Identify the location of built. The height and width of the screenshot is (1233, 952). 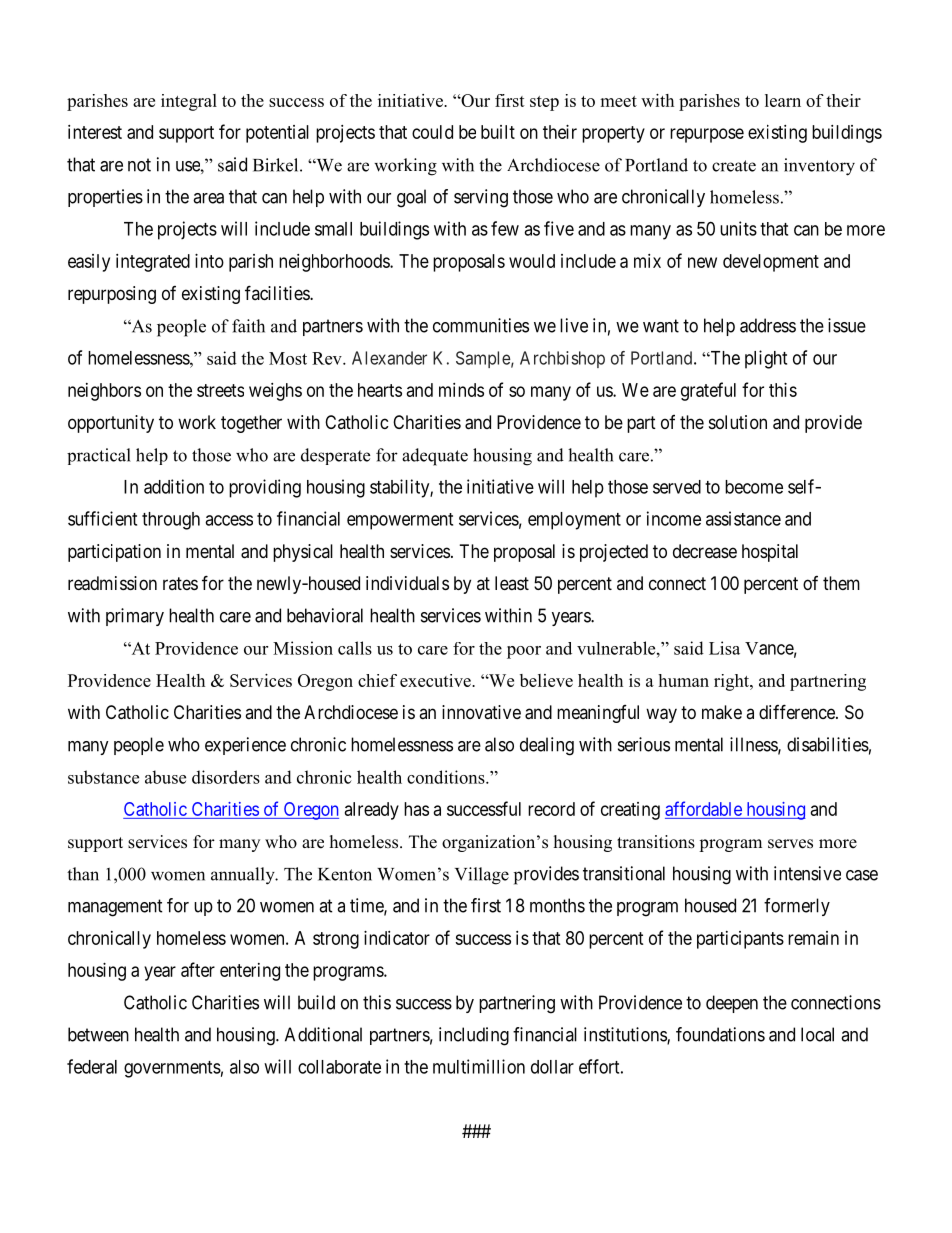
(498, 132).
